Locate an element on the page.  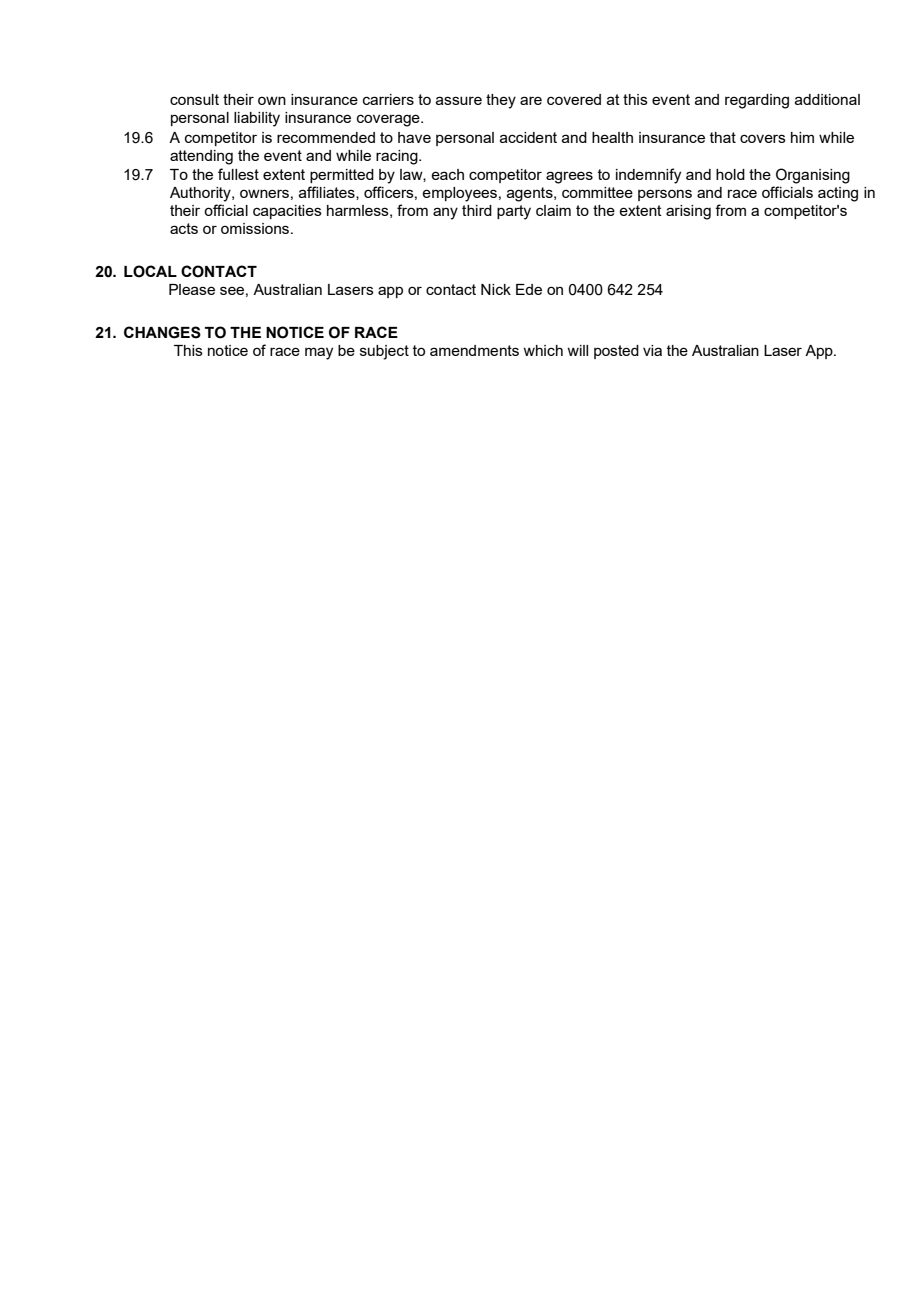
via is located at coordinates (652, 350).
